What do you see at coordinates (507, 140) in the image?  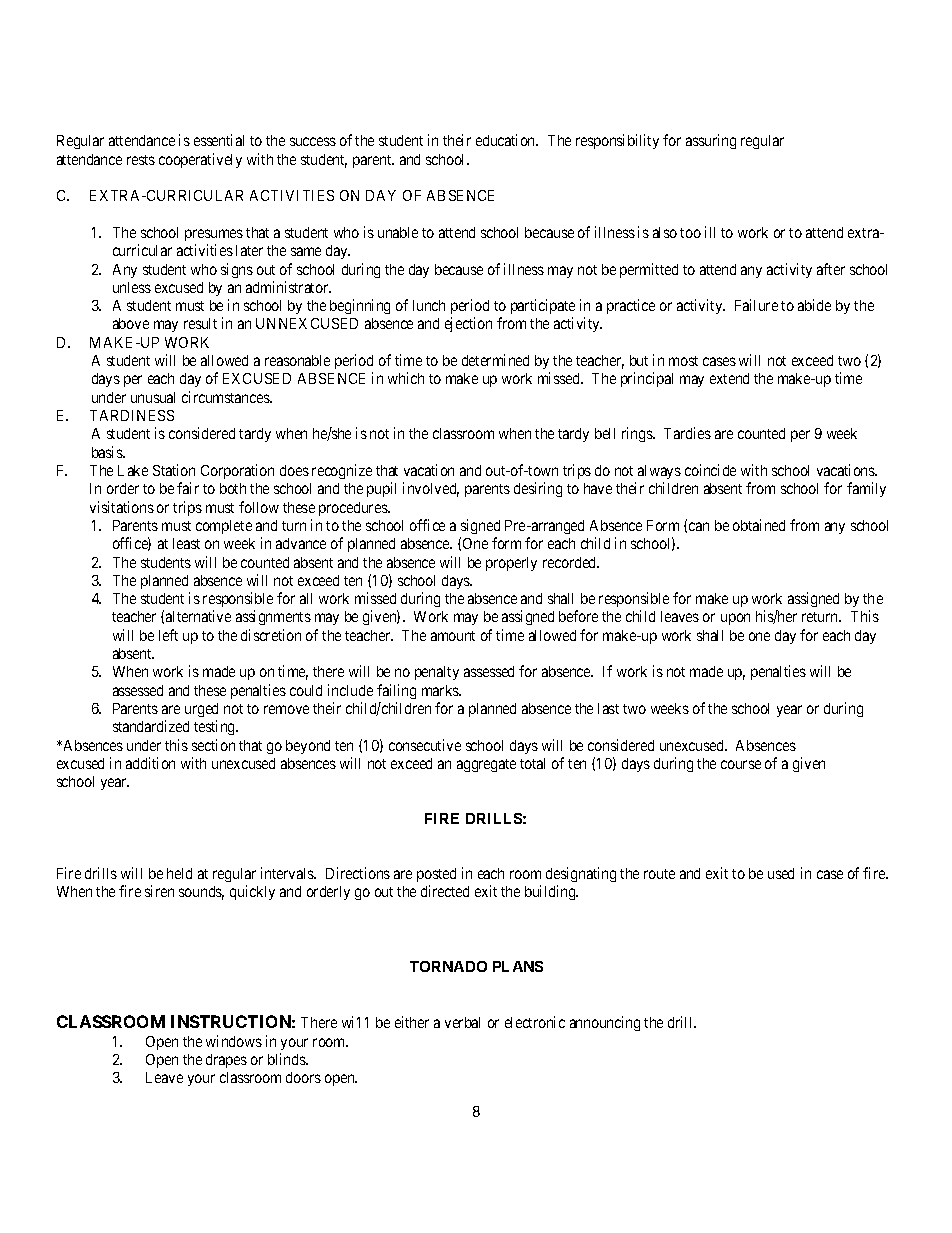 I see `education` at bounding box center [507, 140].
